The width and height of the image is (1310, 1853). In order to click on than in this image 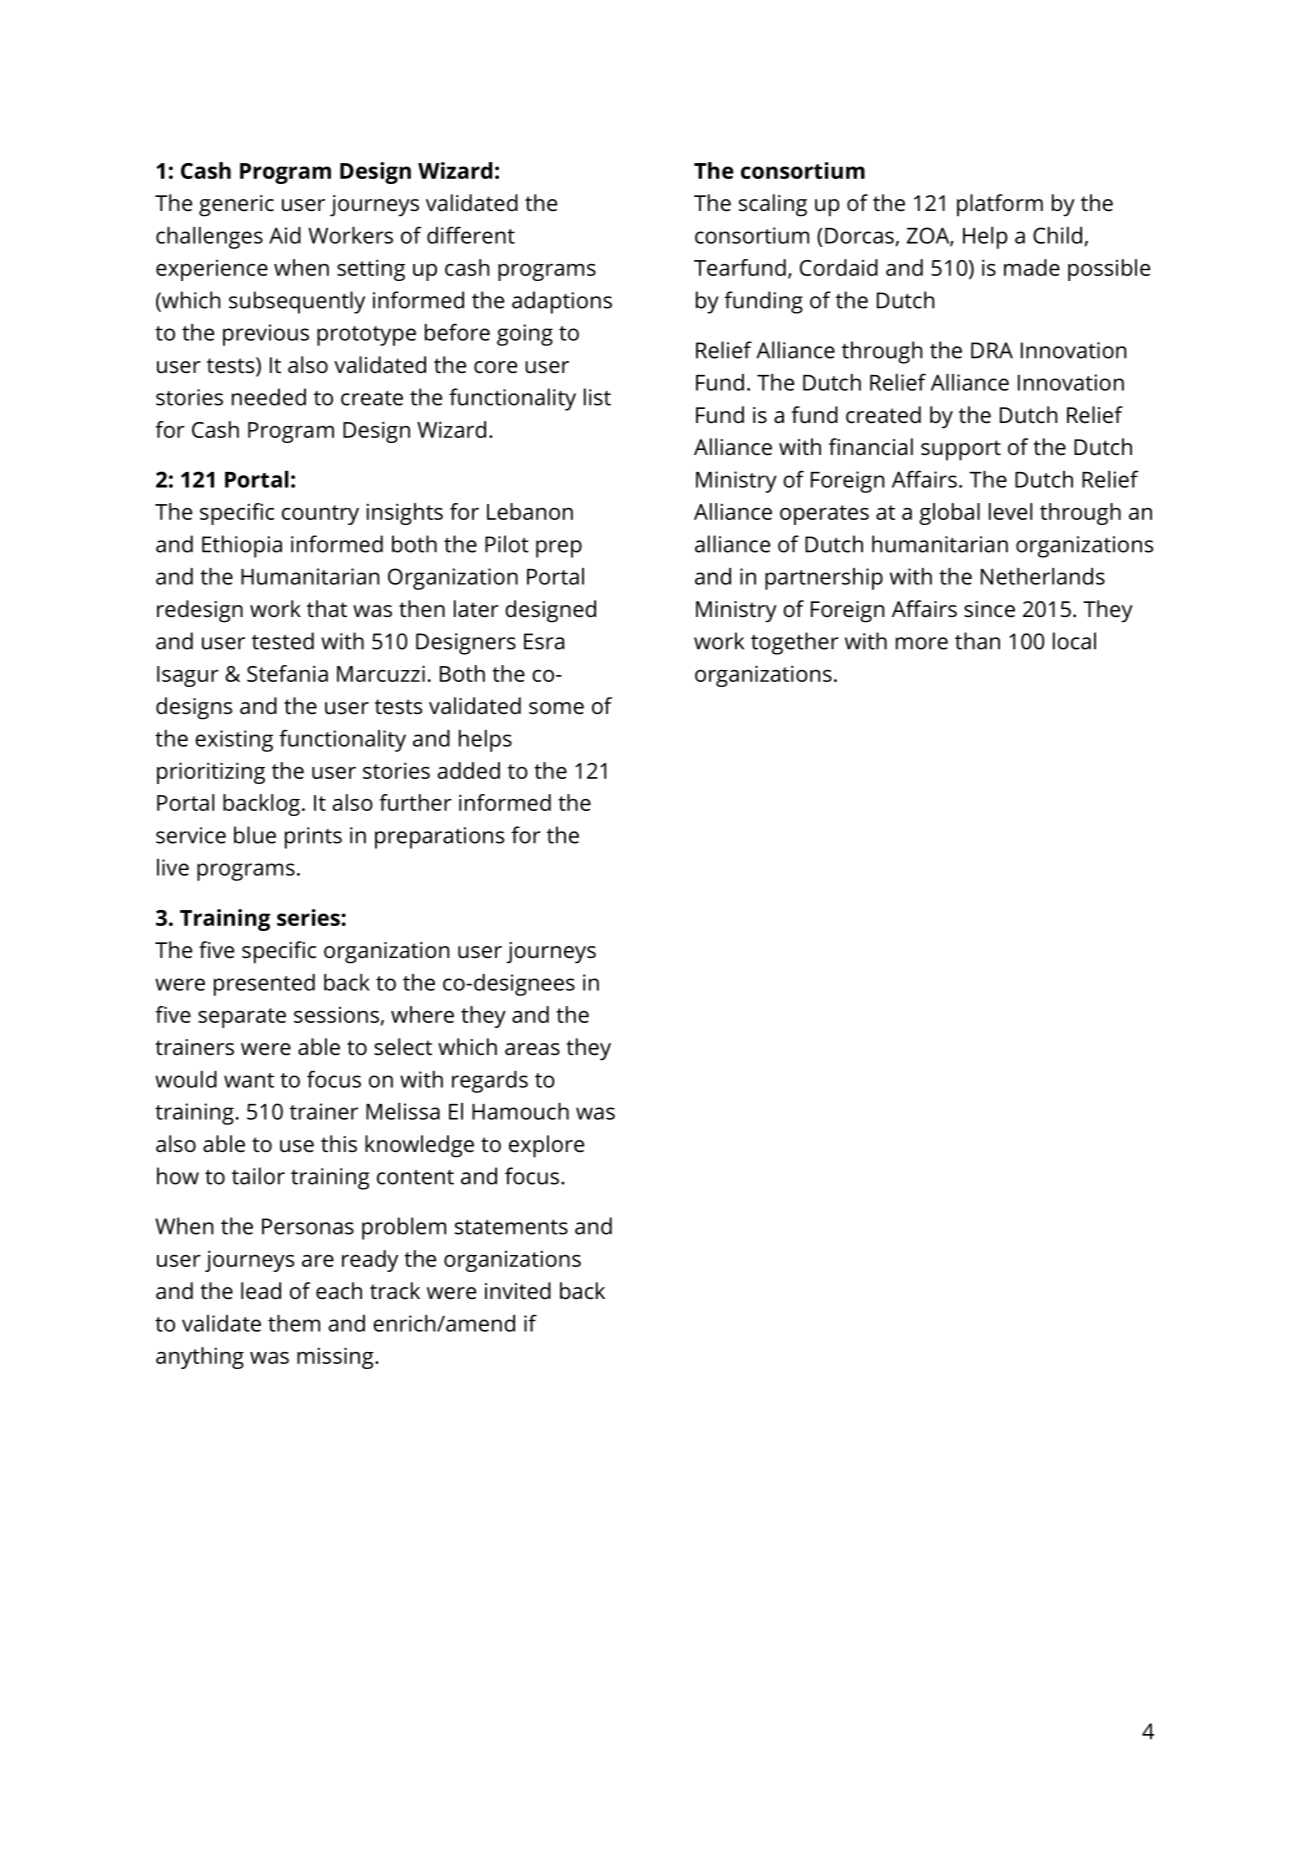, I will do `click(977, 641)`.
